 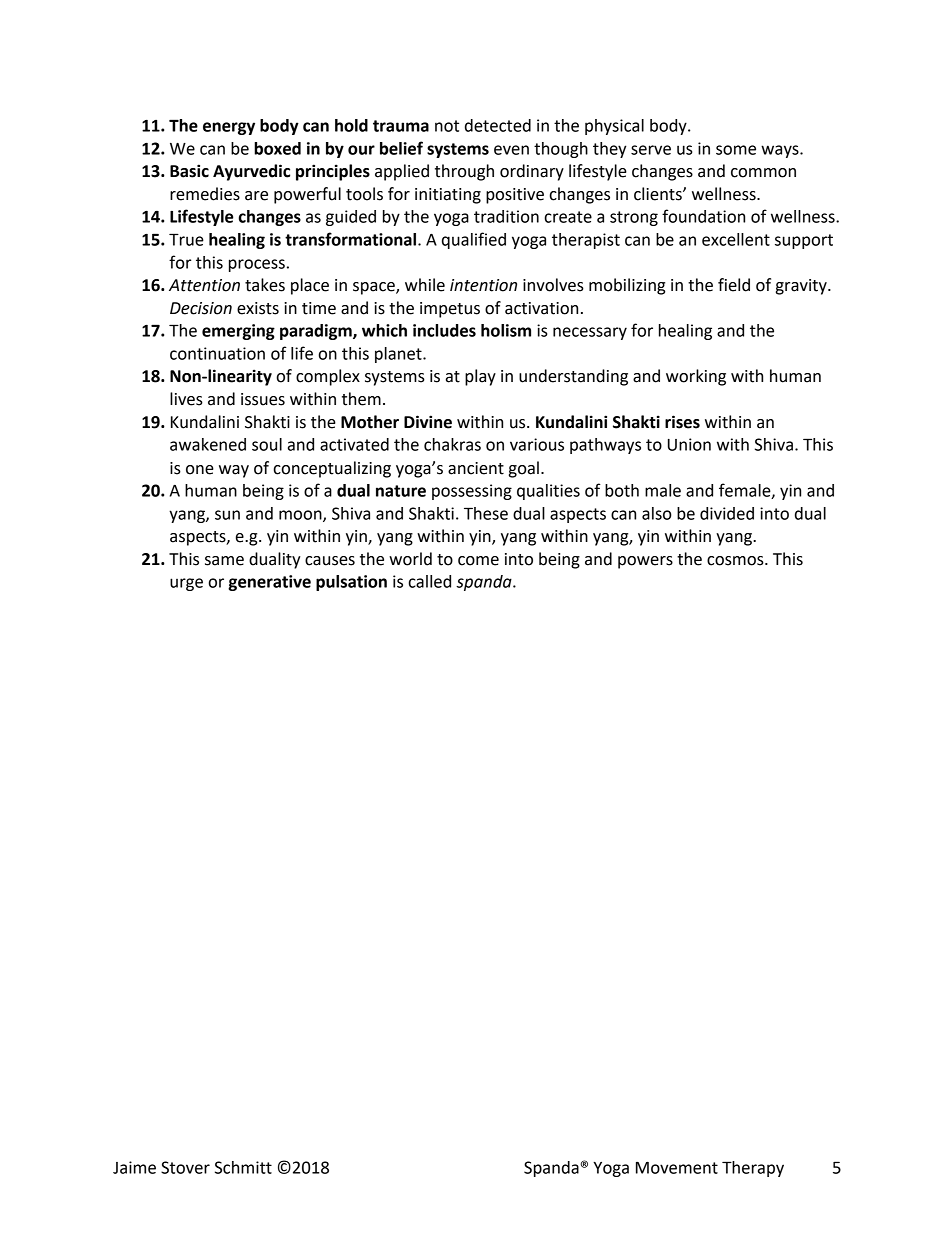 What do you see at coordinates (217, 353) in the screenshot?
I see `continuation` at bounding box center [217, 353].
